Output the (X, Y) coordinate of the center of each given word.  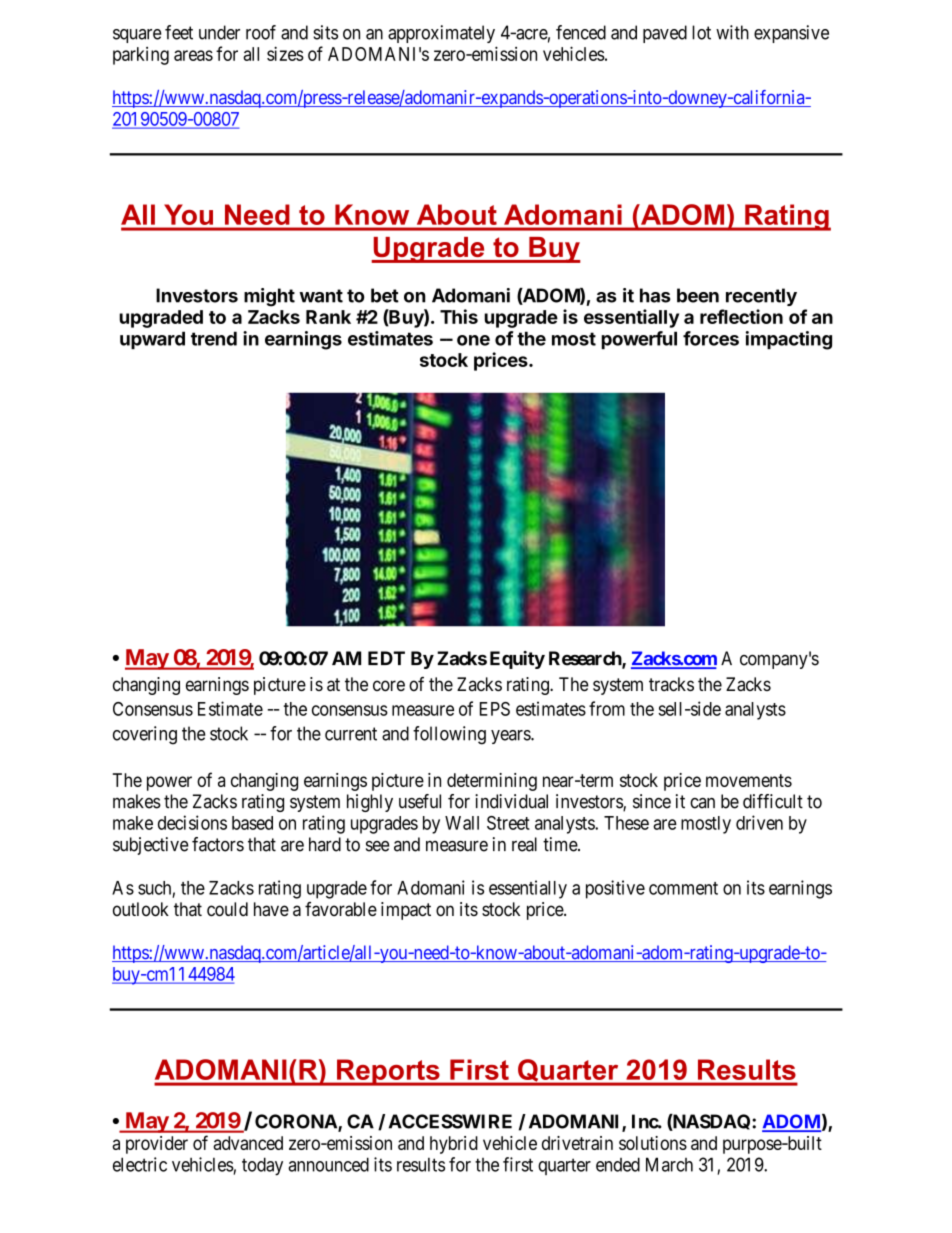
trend (214, 338)
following (449, 735)
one (473, 340)
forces (711, 338)
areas (193, 55)
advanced (248, 1143)
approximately (441, 34)
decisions (192, 822)
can (702, 803)
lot (701, 32)
